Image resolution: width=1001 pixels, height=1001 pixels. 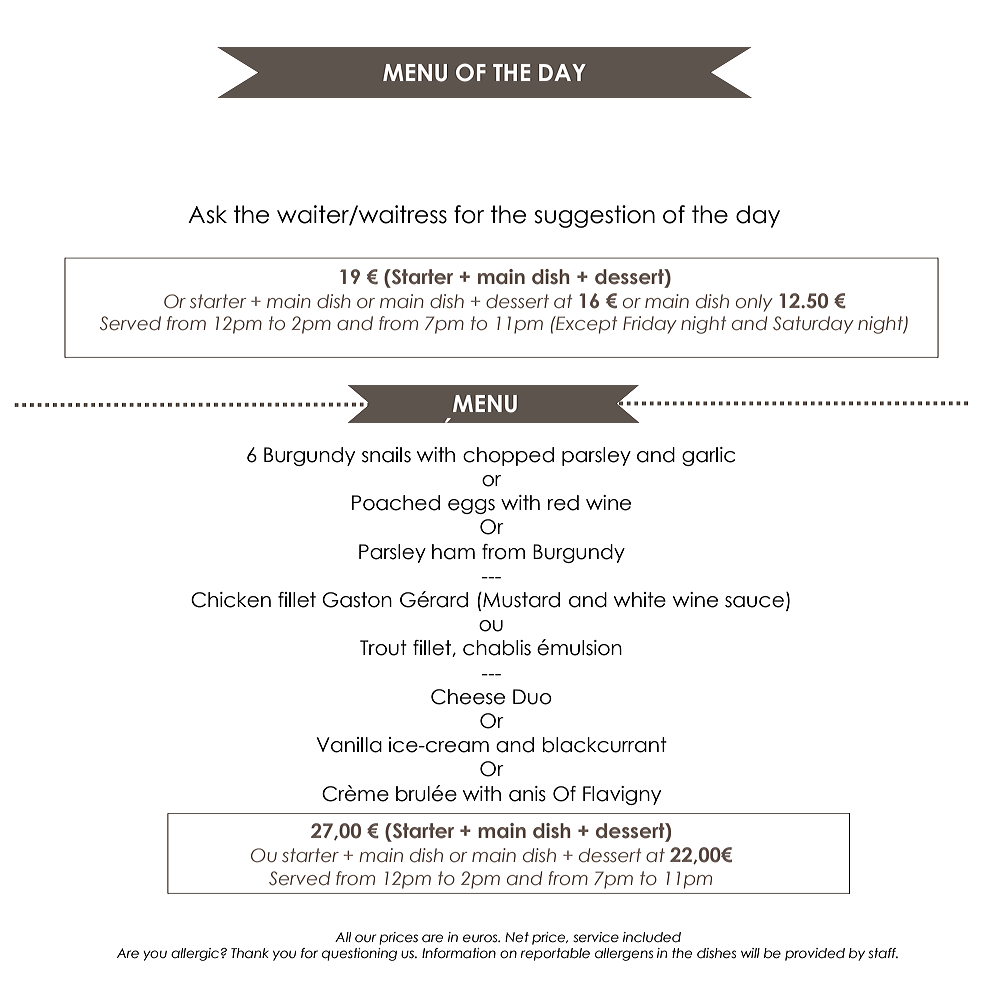 I want to click on Ask, so click(x=207, y=214).
